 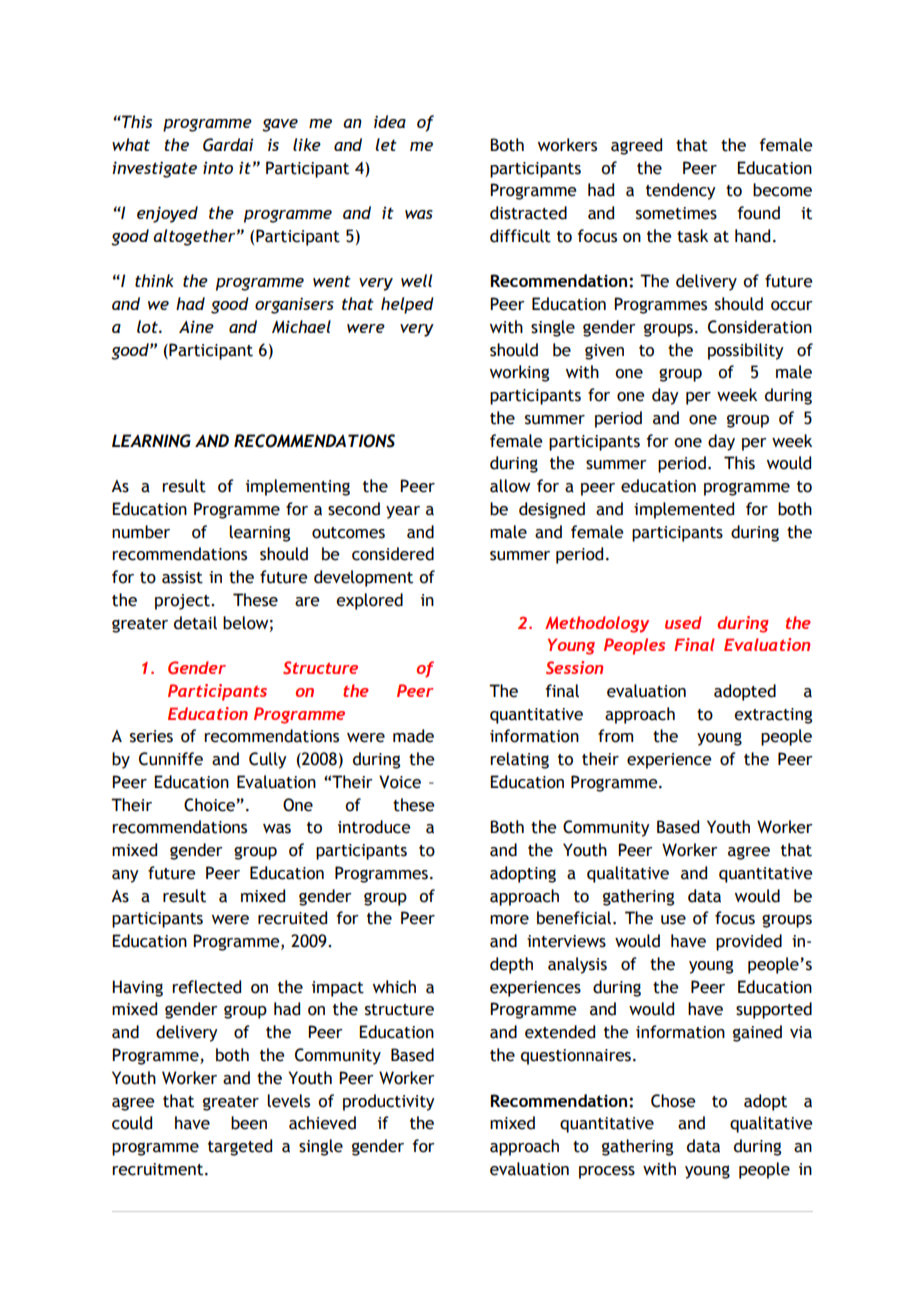 I want to click on into, so click(x=218, y=168).
